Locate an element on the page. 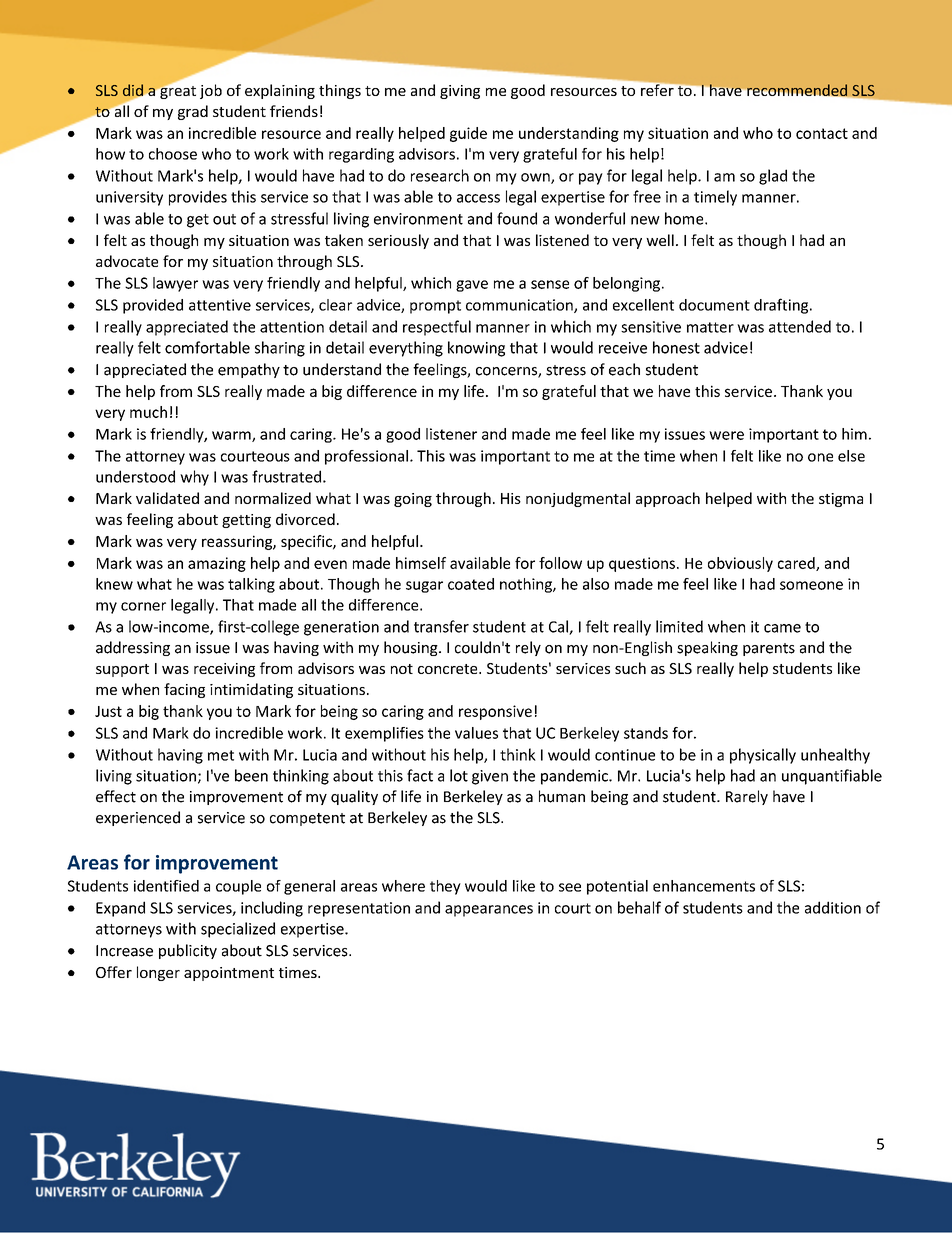 This page has height=1233, width=952. grad is located at coordinates (193, 112).
